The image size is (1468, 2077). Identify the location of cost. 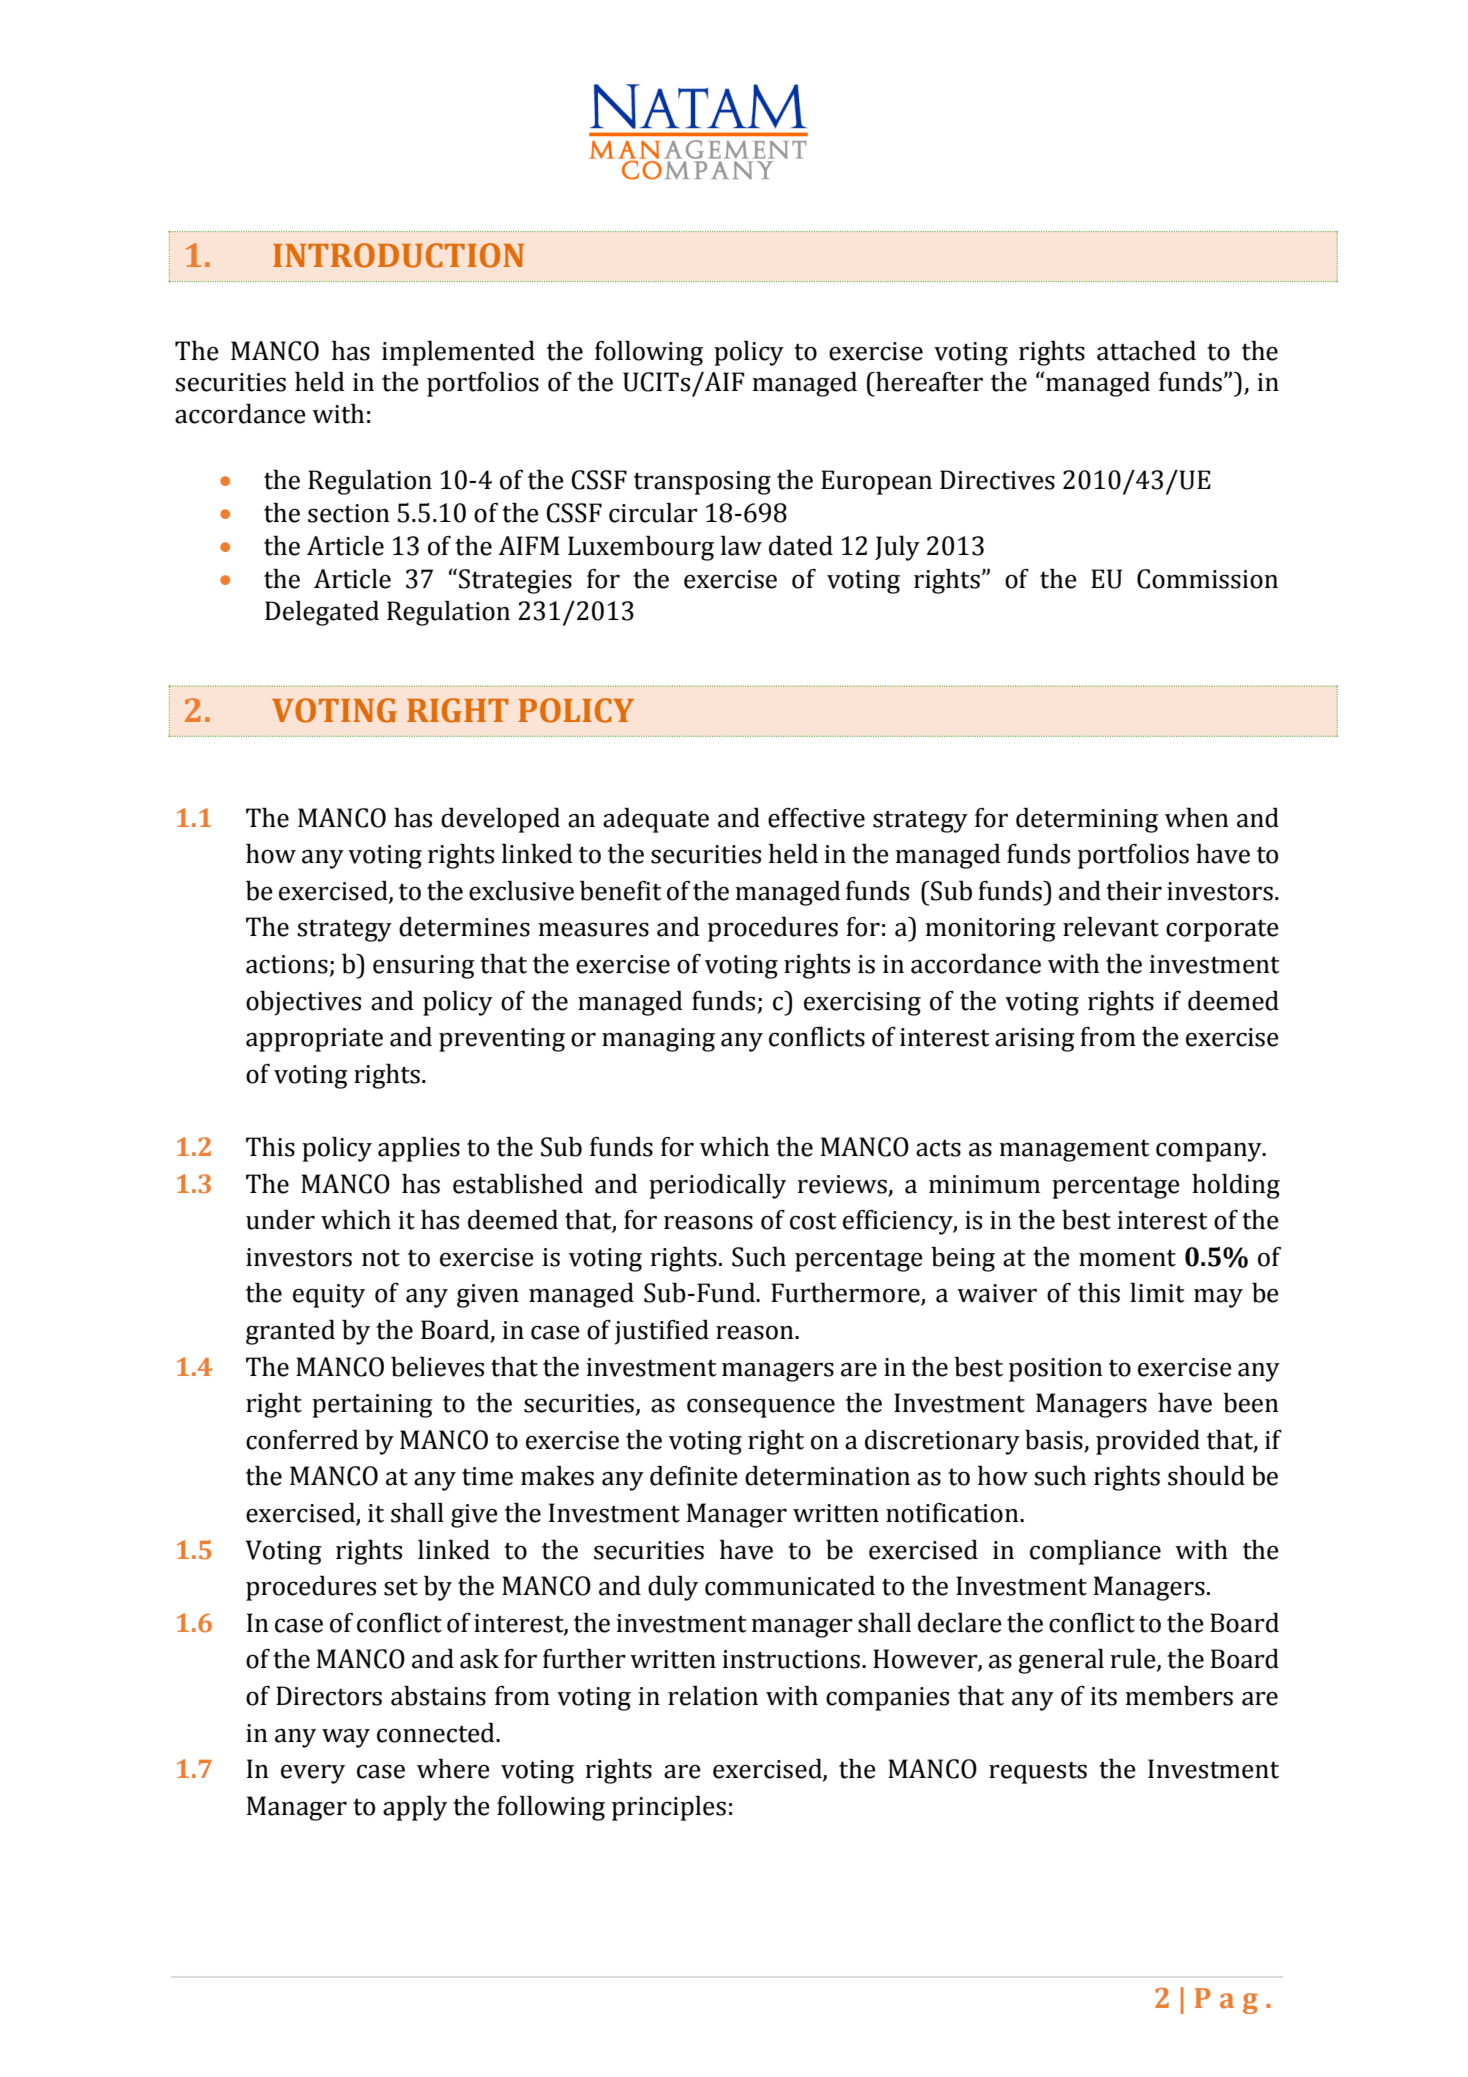
(813, 1221).
